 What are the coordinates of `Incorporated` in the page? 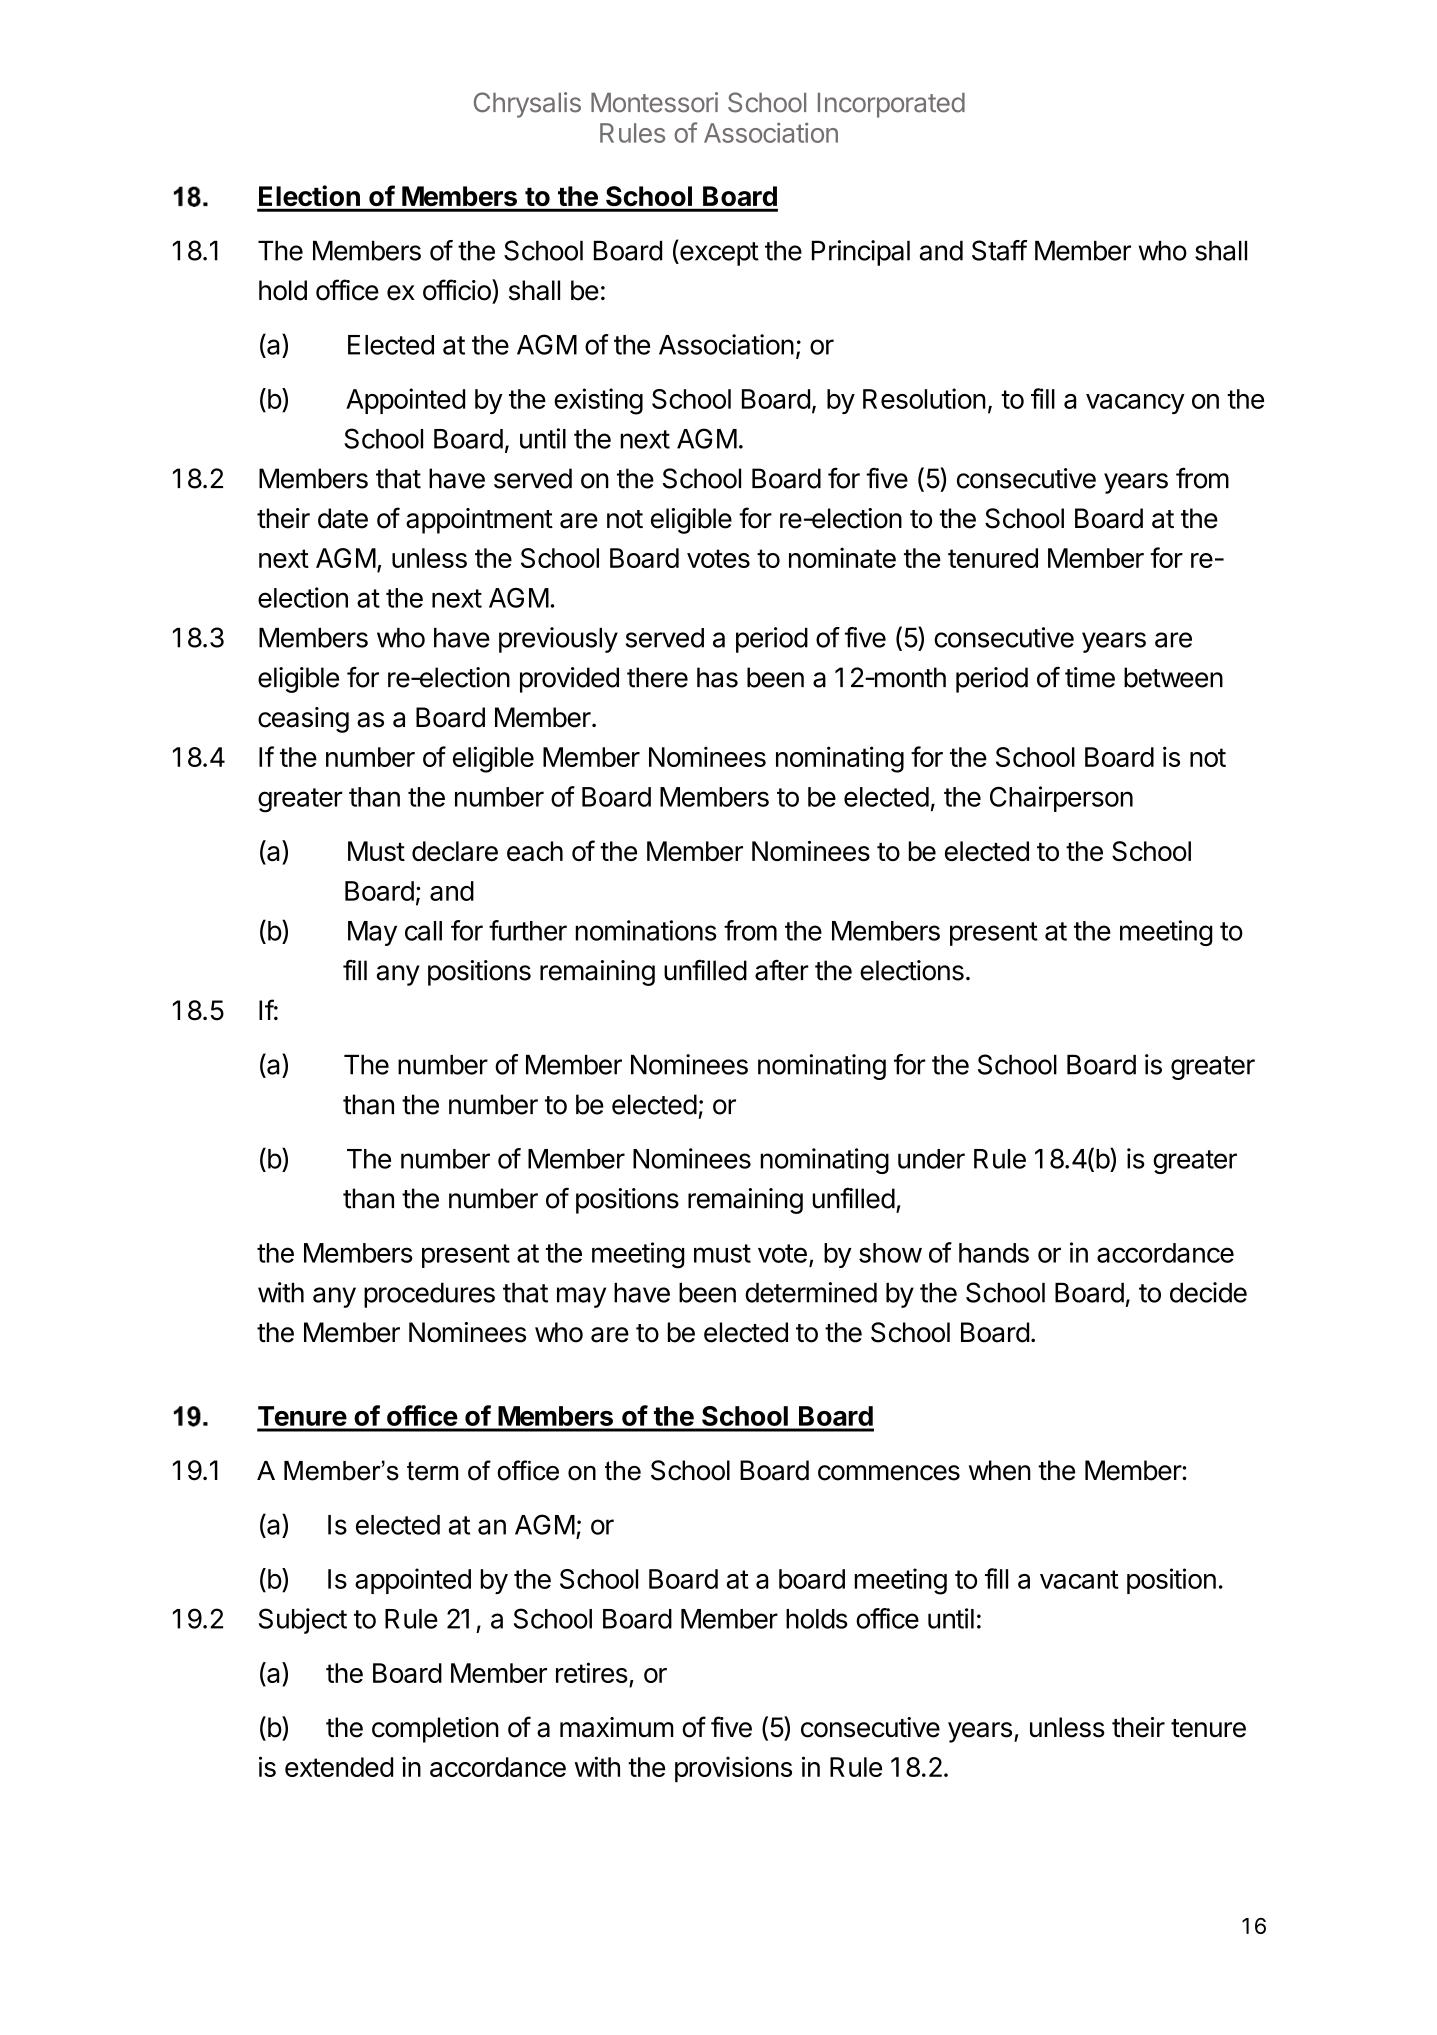 It's located at (891, 105).
